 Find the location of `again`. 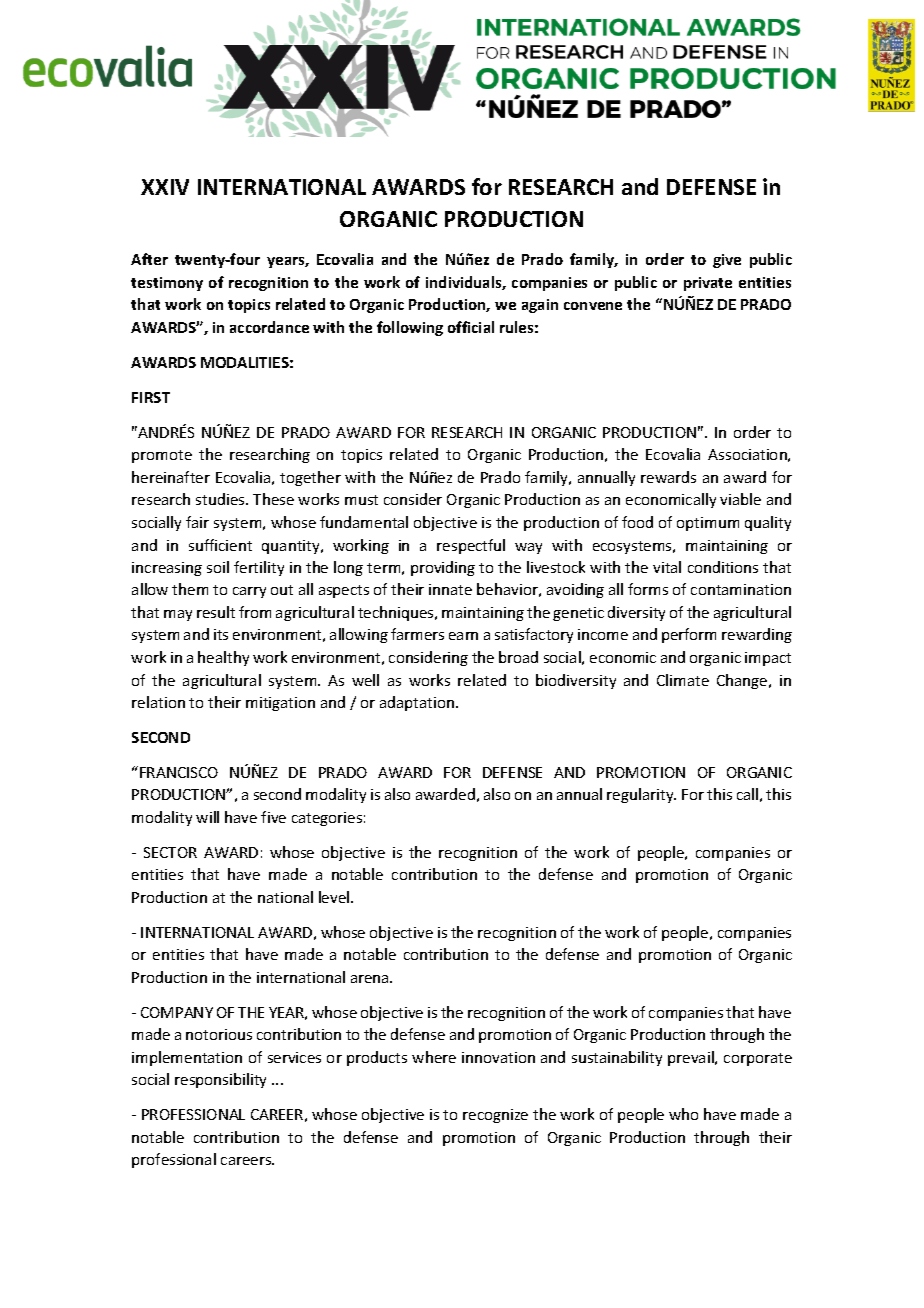

again is located at coordinates (540, 306).
